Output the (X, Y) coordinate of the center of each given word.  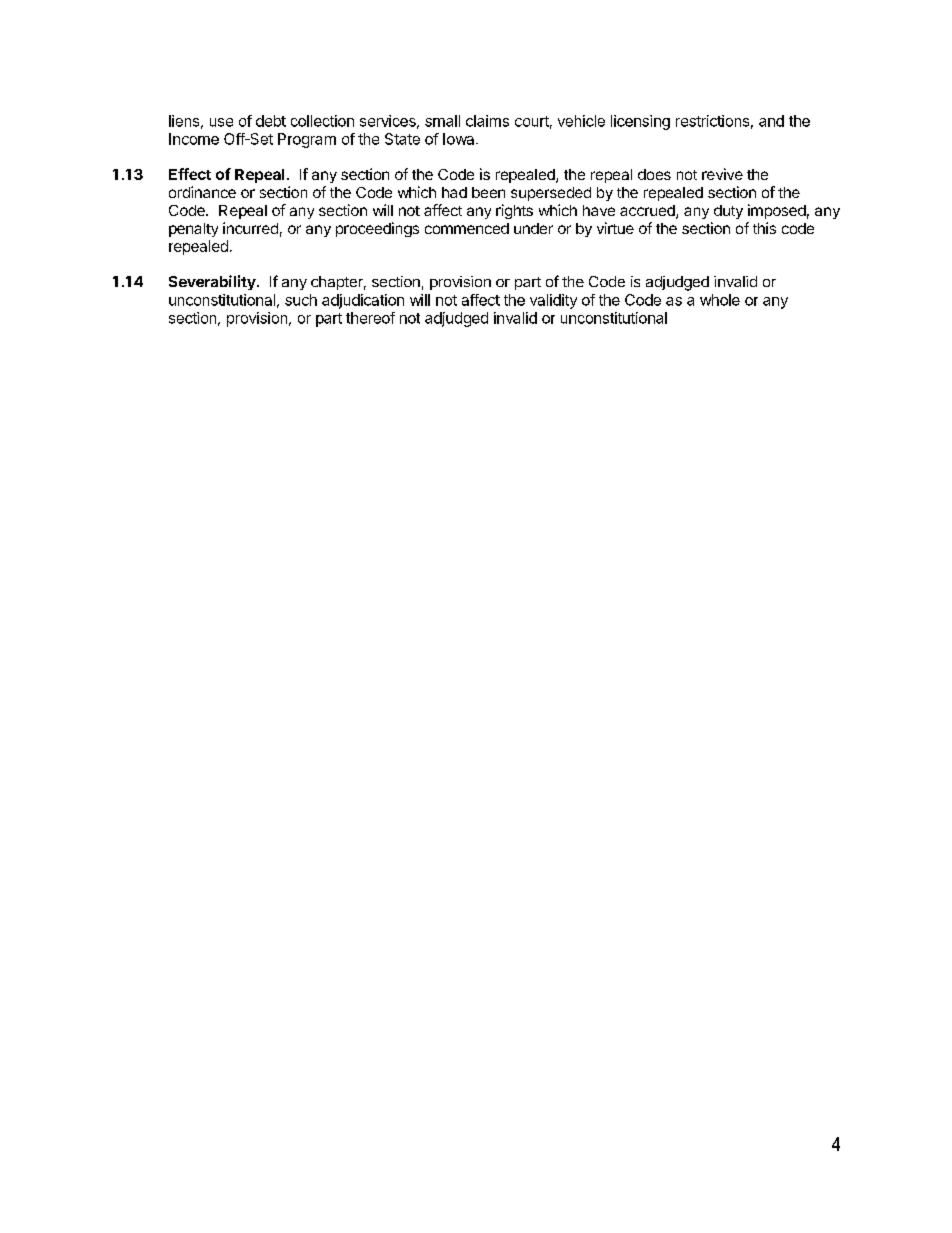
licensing (640, 122)
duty (728, 212)
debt (271, 121)
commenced (467, 228)
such (301, 300)
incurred (250, 228)
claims (487, 121)
